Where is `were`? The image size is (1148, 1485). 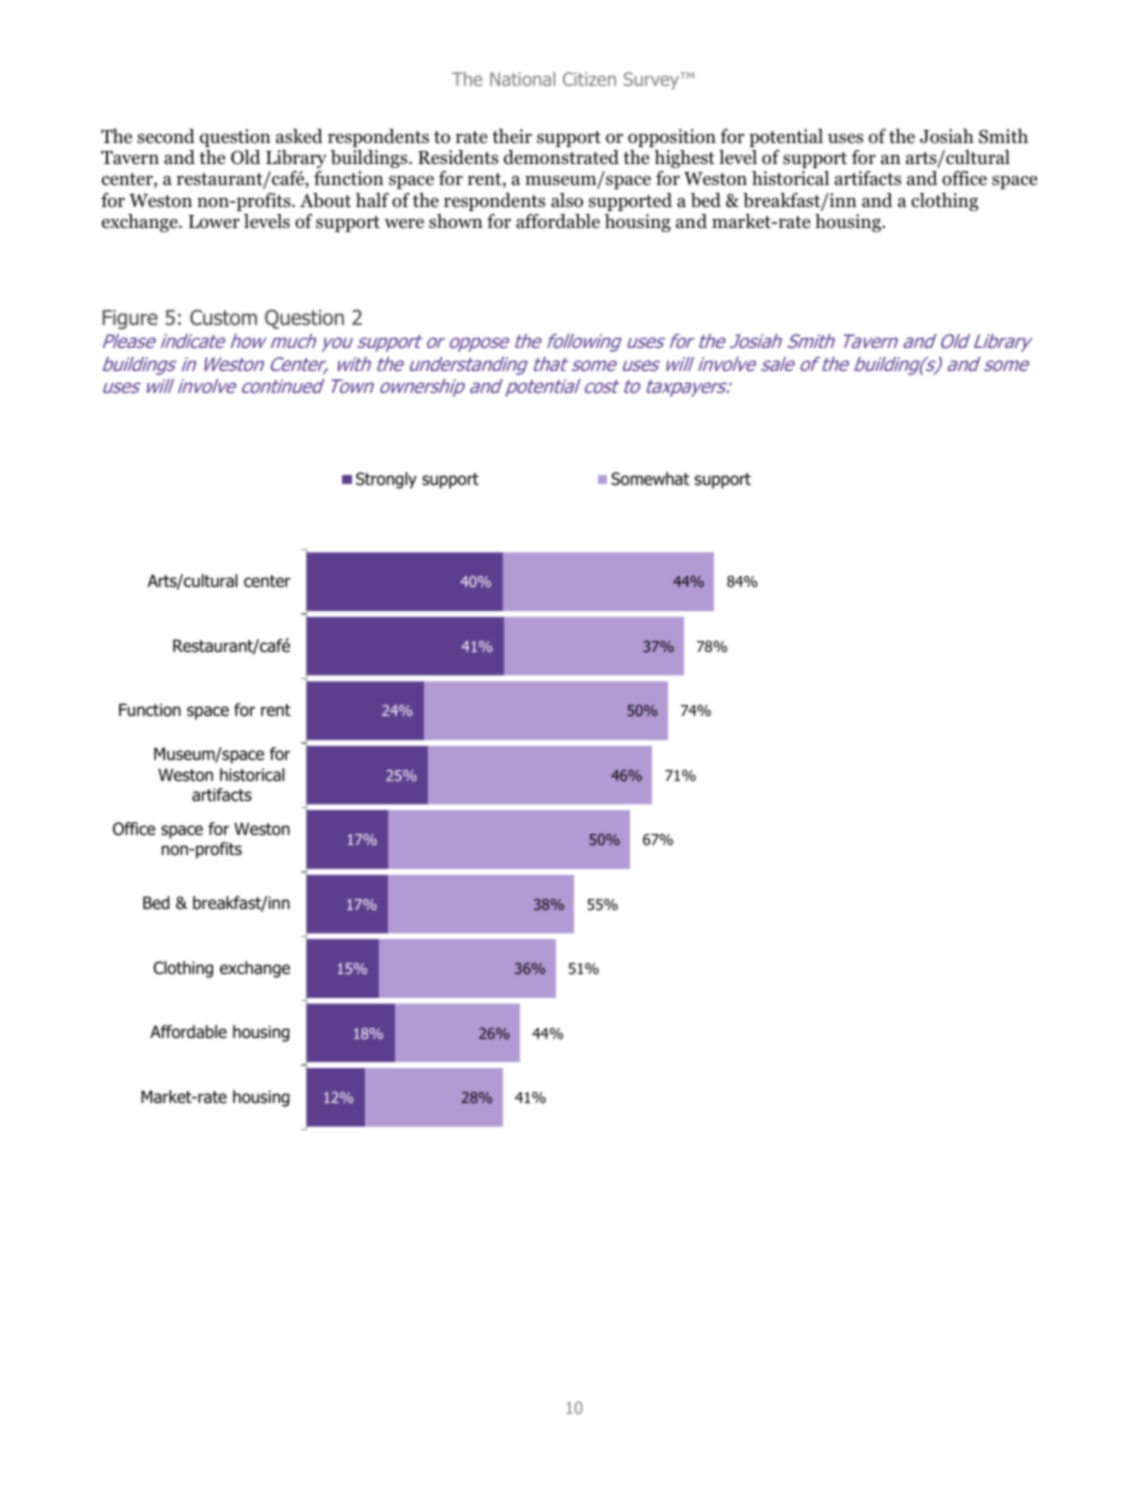 were is located at coordinates (404, 223).
